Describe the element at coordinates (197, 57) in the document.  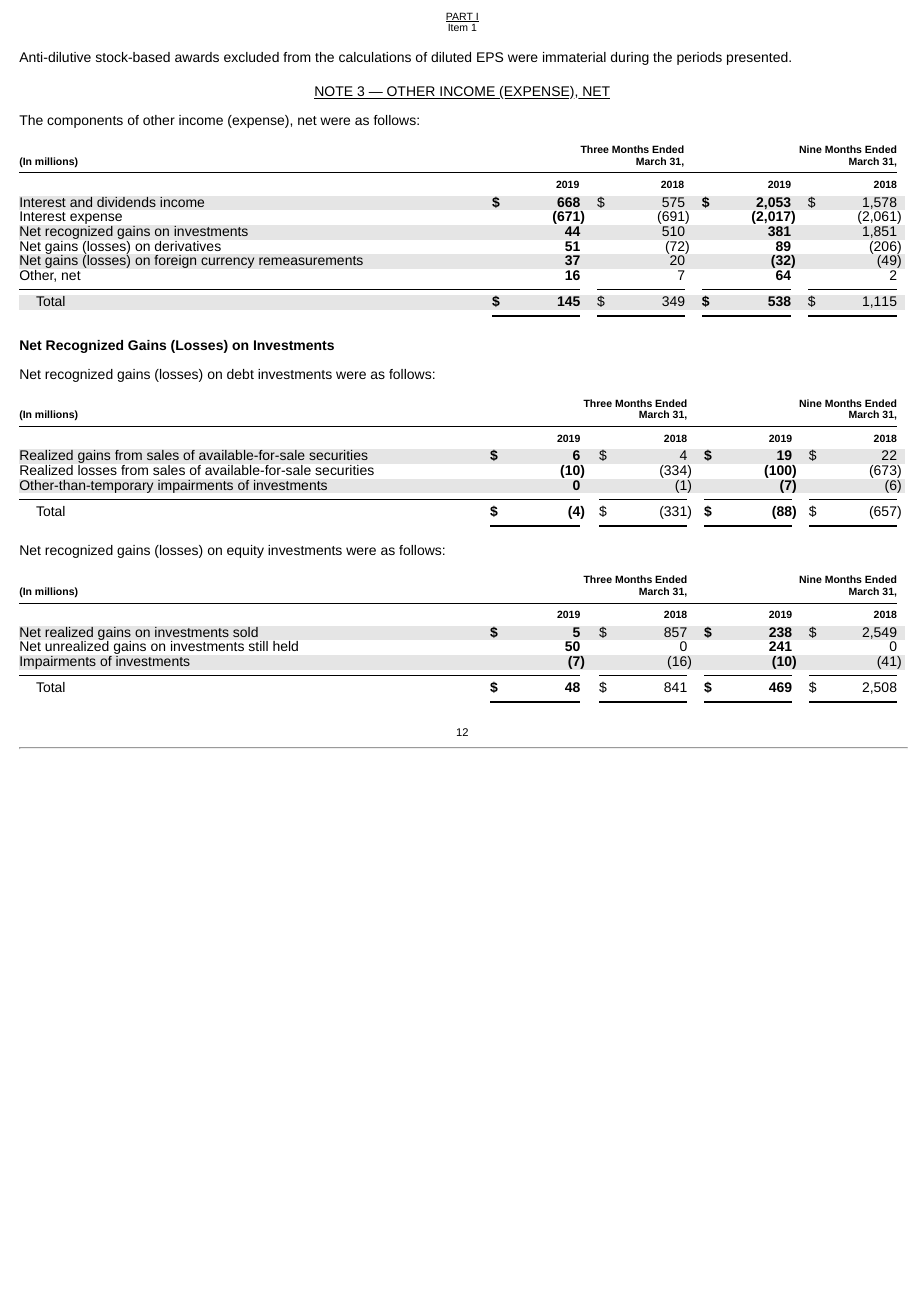
I see `awards` at that location.
